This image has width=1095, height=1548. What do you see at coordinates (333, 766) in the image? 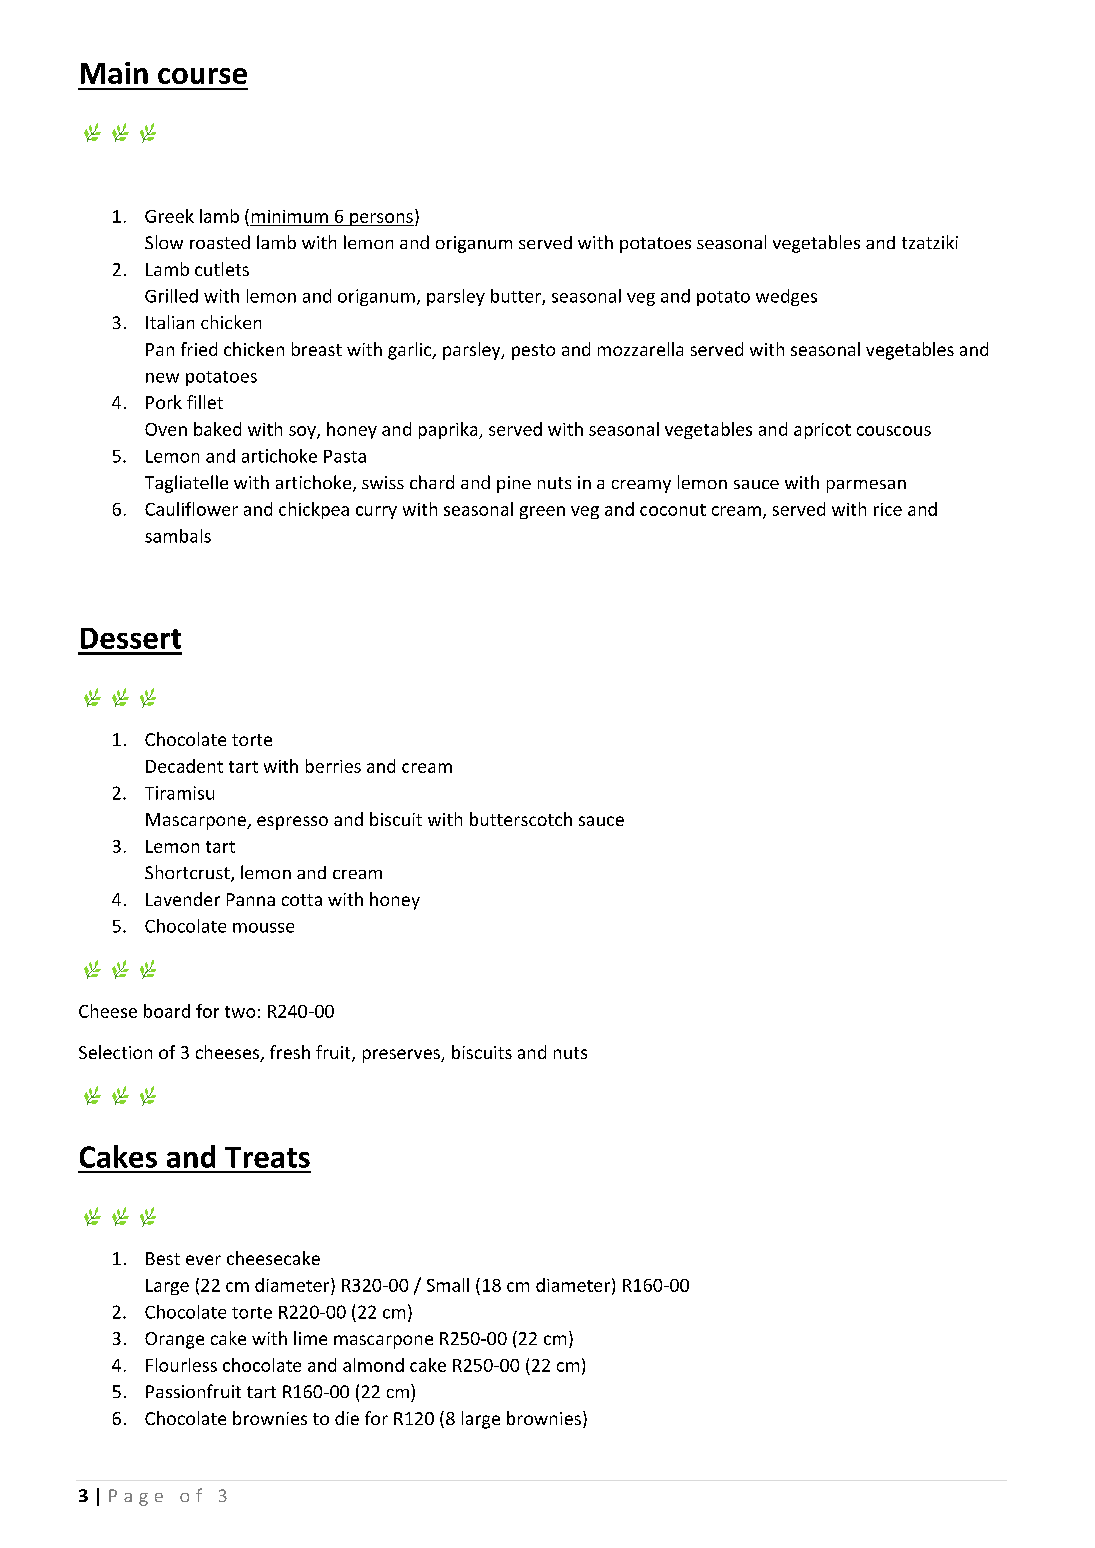
I see `berries` at bounding box center [333, 766].
